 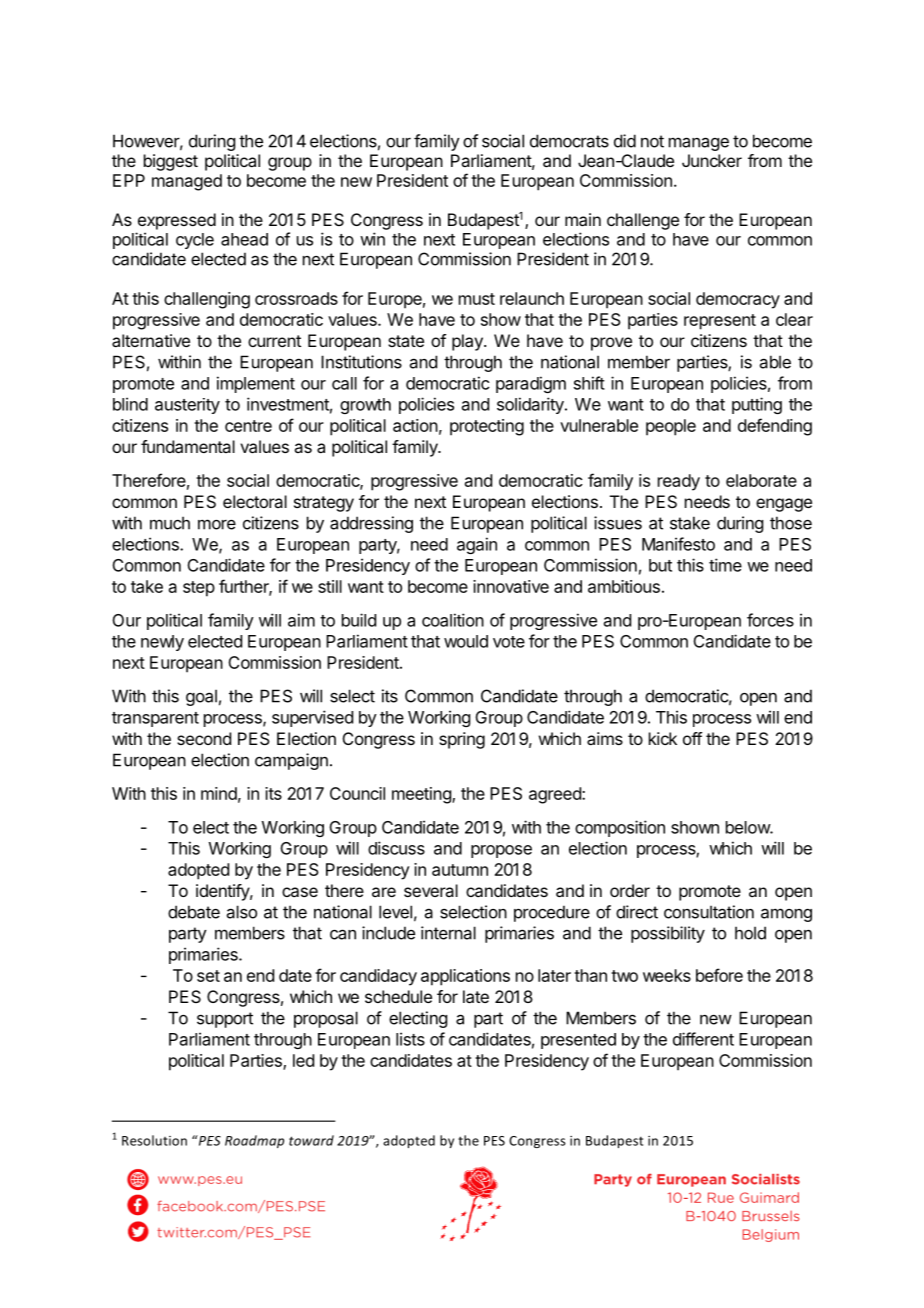 I want to click on different, so click(x=703, y=1039).
